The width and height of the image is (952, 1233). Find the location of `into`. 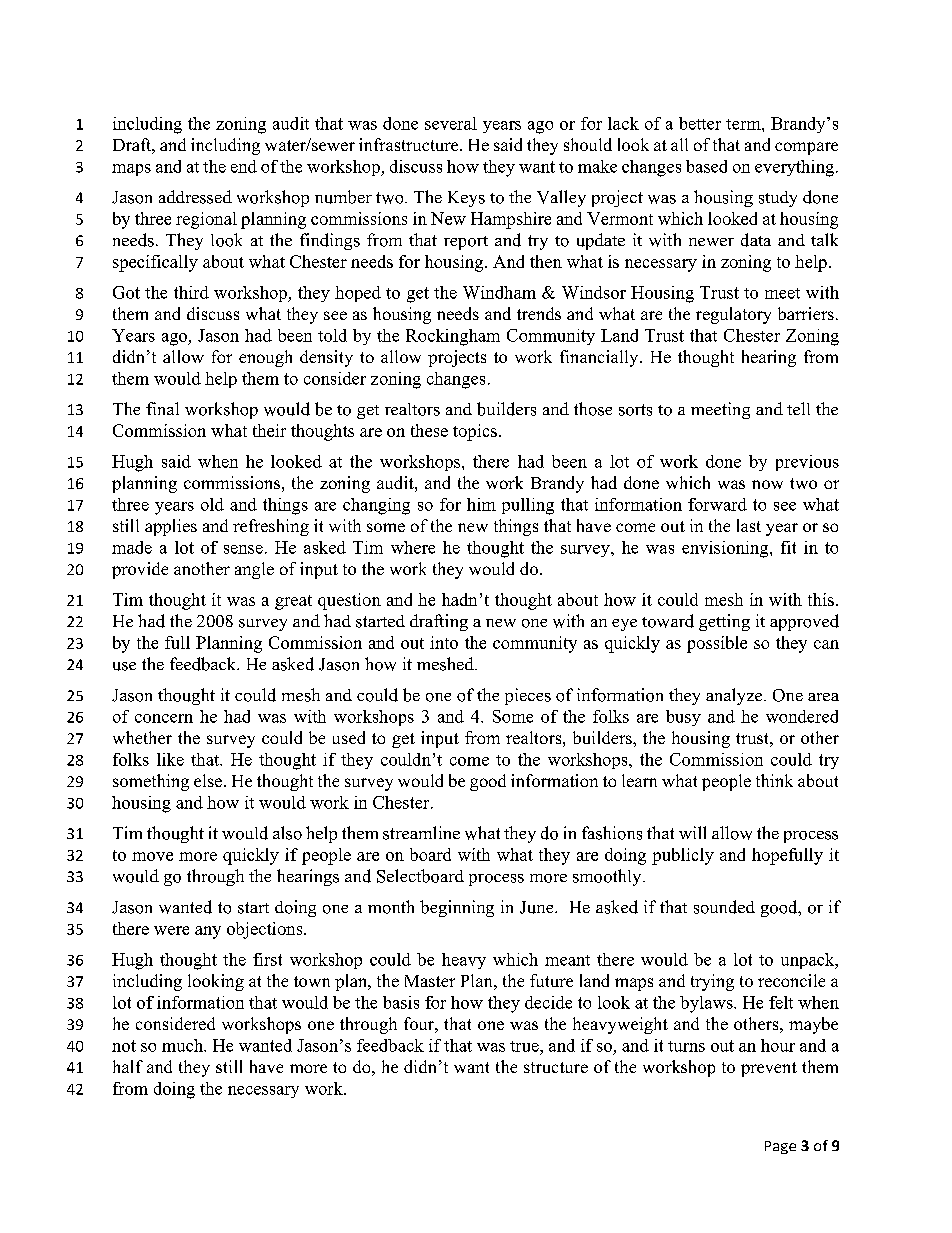

into is located at coordinates (444, 642).
